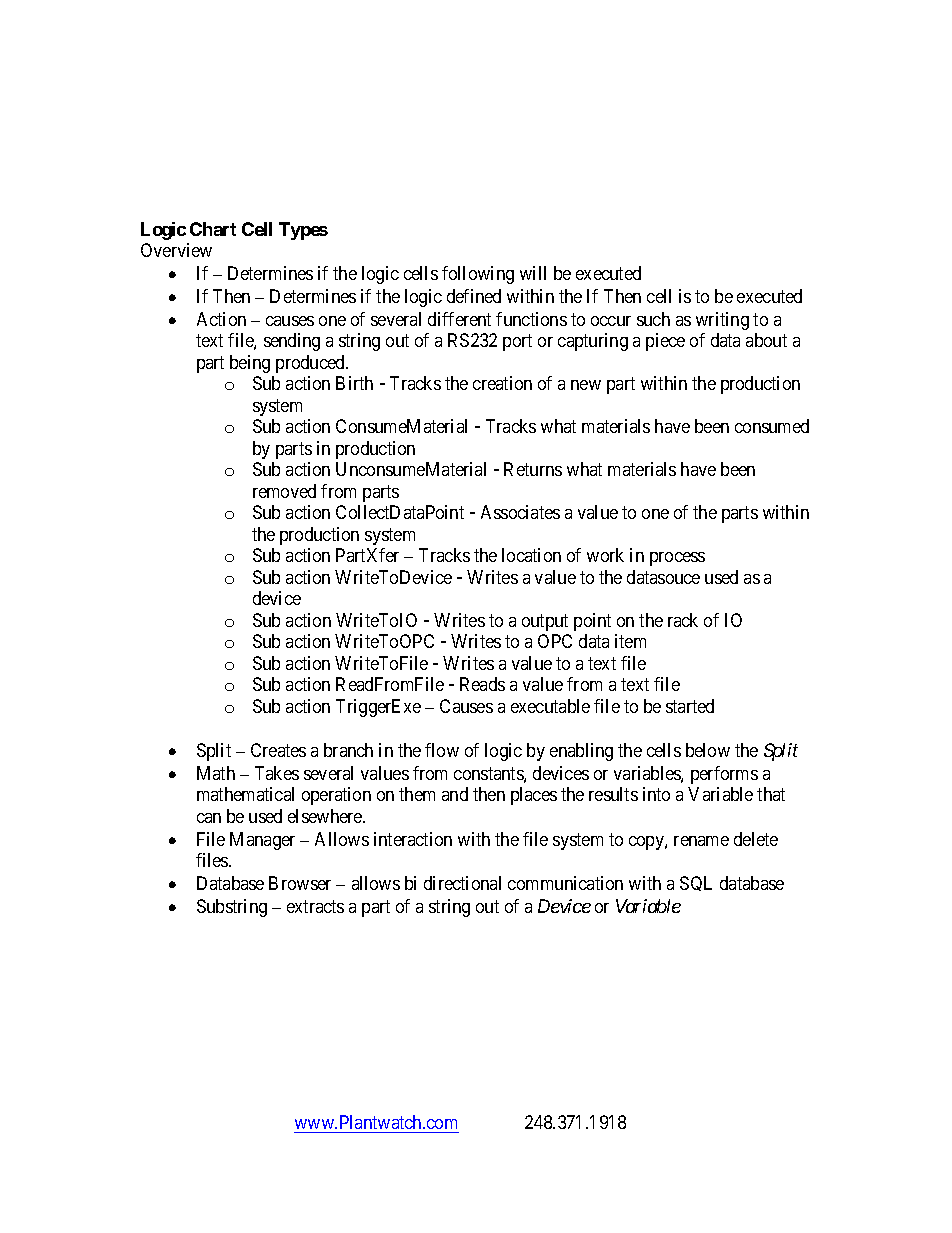 The image size is (952, 1233). What do you see at coordinates (300, 883) in the screenshot?
I see `Browser` at bounding box center [300, 883].
